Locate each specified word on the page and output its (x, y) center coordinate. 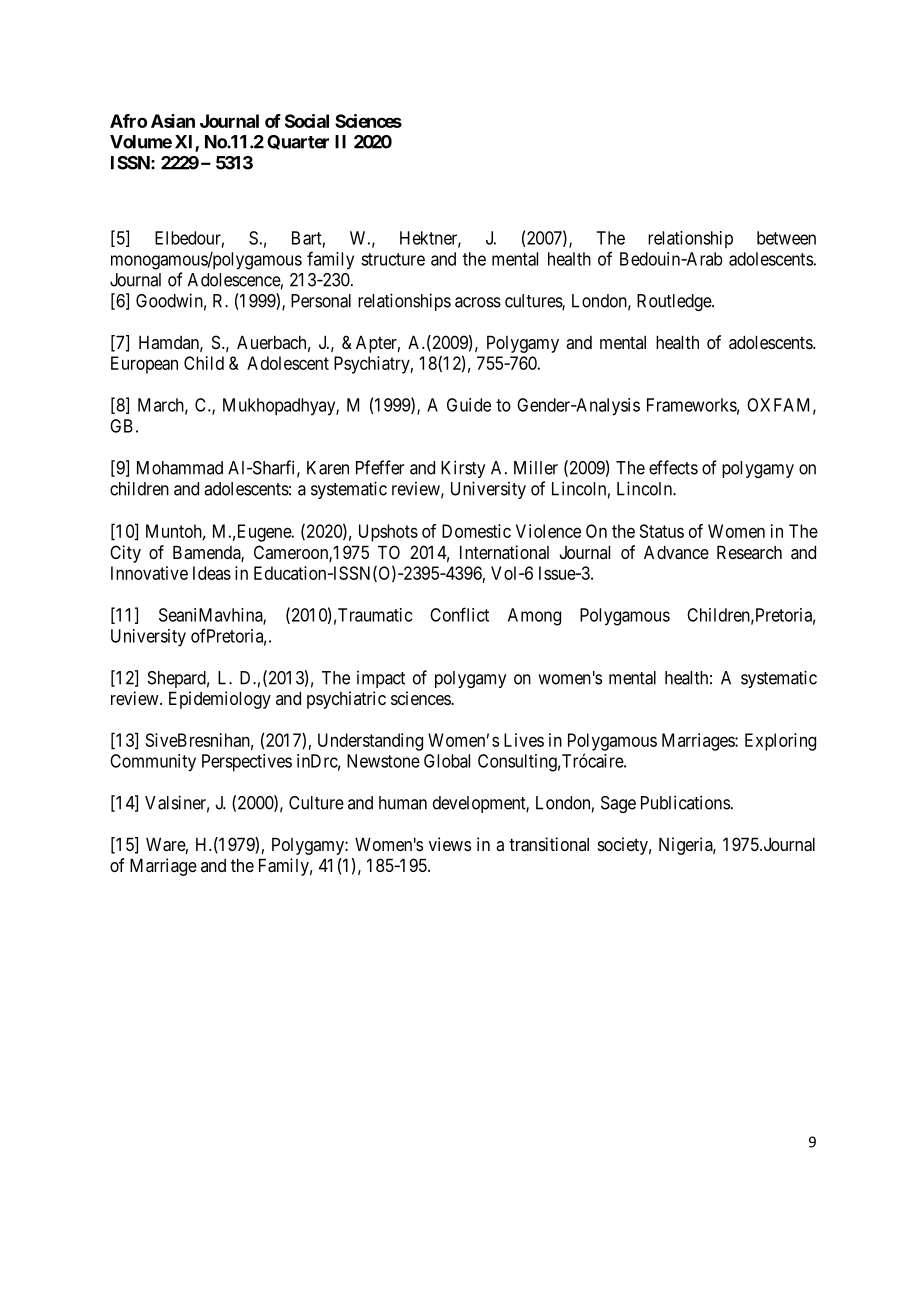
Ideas (212, 573)
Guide (469, 405)
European (144, 365)
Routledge (675, 302)
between (786, 238)
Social (307, 121)
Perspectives (247, 763)
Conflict (459, 614)
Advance (676, 552)
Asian (173, 121)
